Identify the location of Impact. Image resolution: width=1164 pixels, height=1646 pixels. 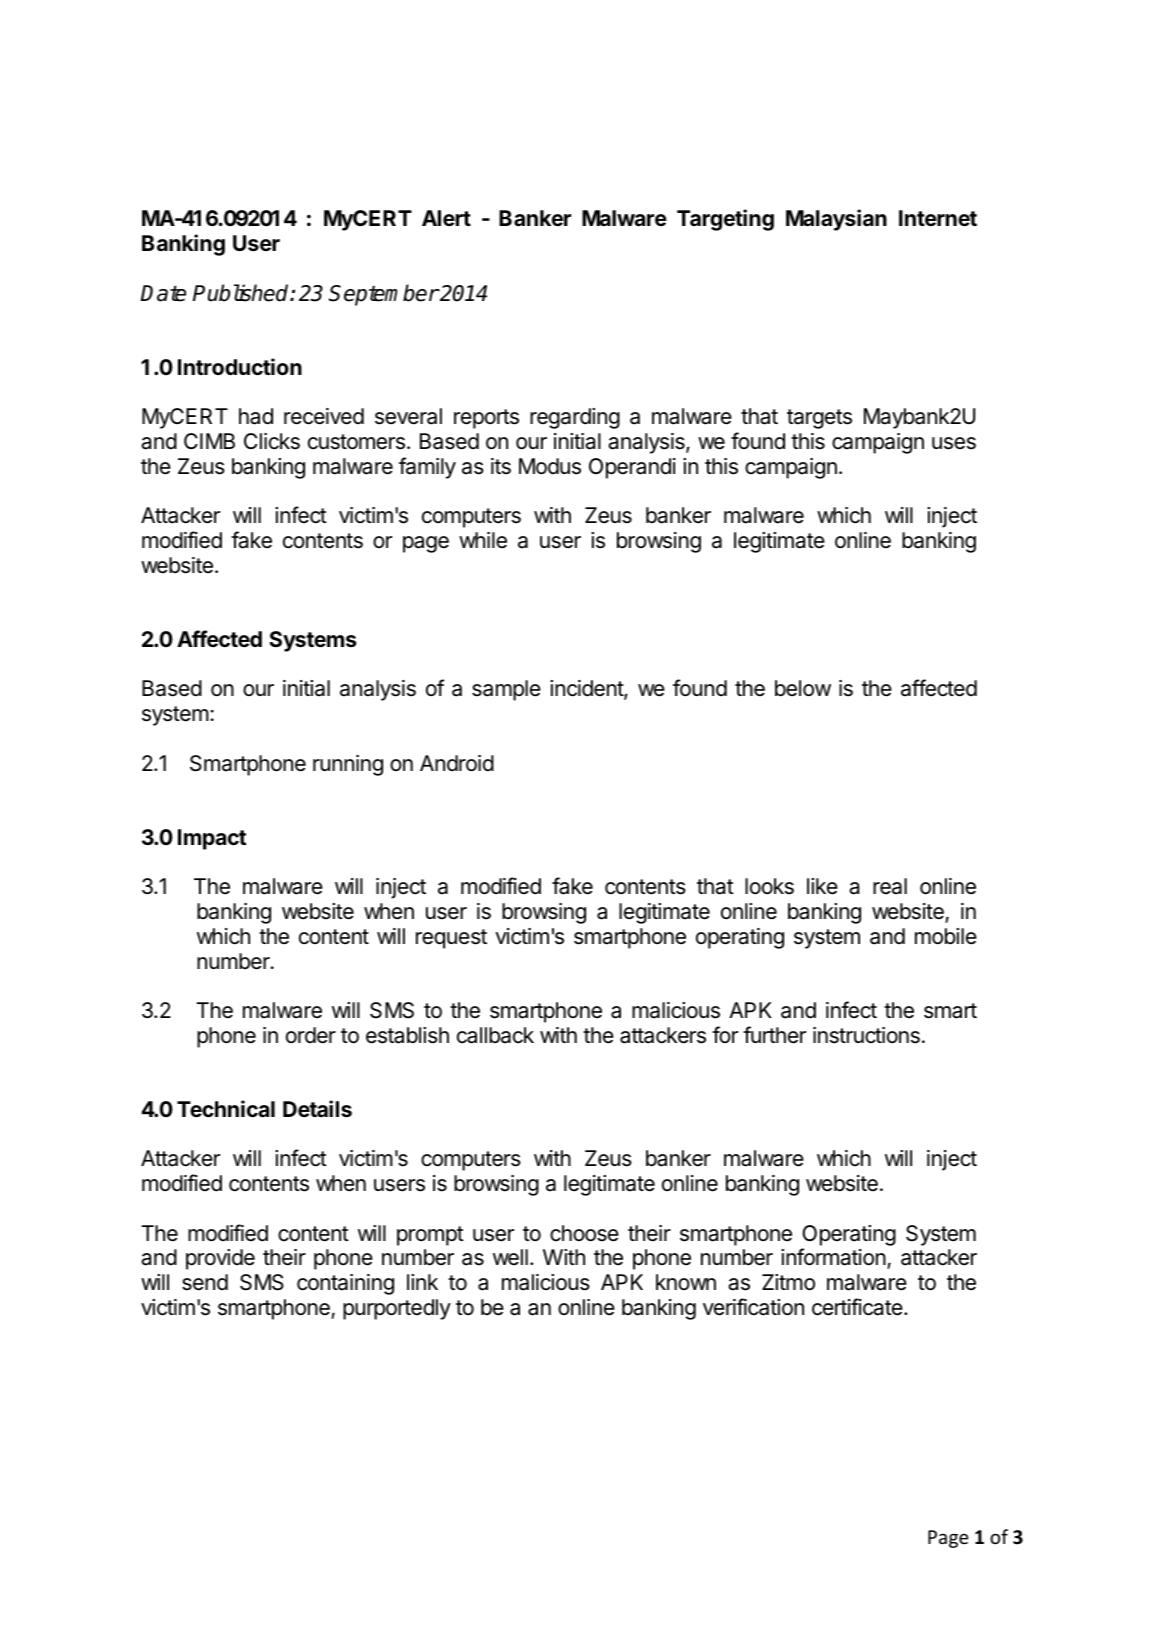
(212, 839).
